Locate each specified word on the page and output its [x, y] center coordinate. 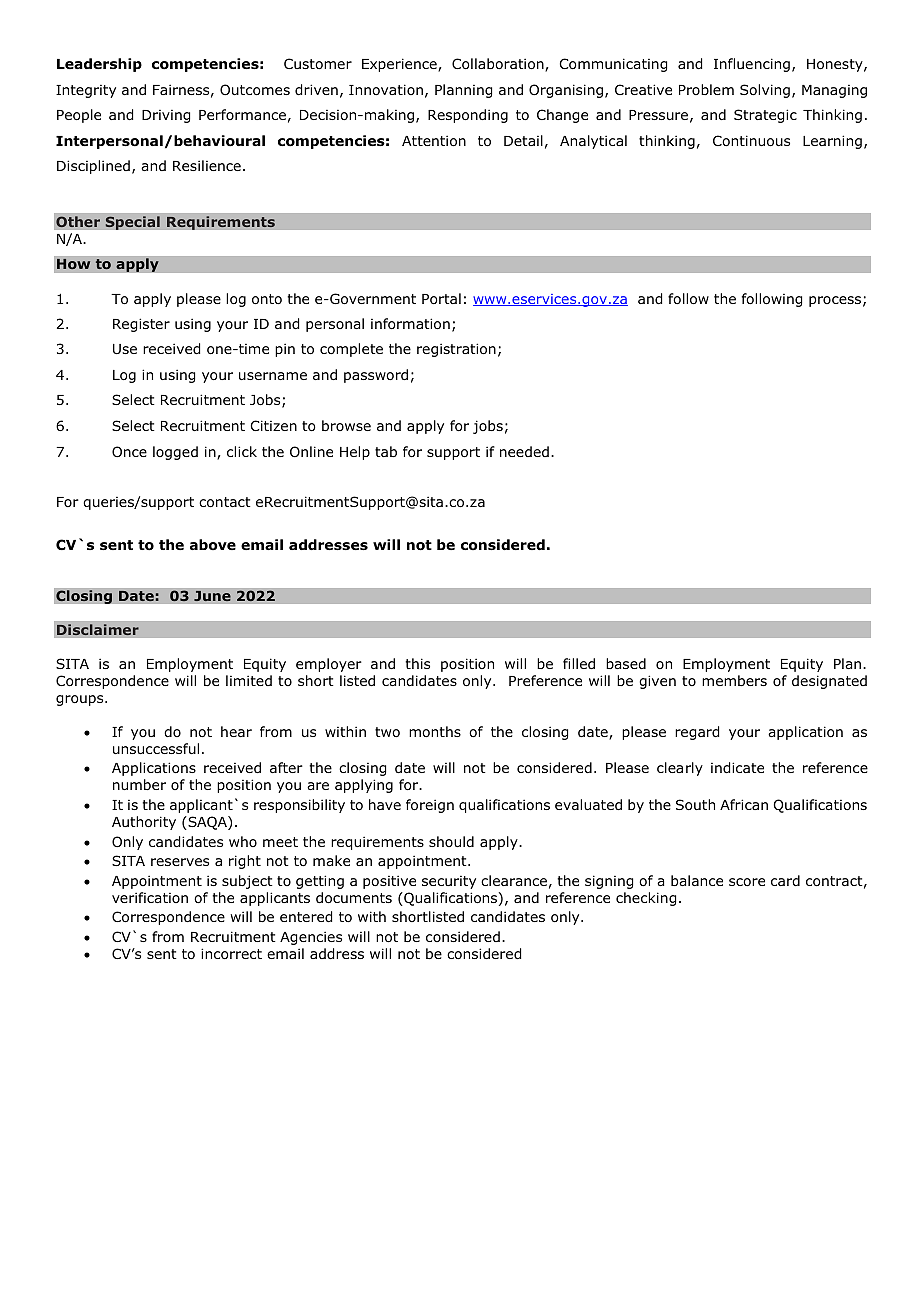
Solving [765, 91]
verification [150, 897]
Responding [468, 116]
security [449, 882]
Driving [166, 116]
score [747, 882]
